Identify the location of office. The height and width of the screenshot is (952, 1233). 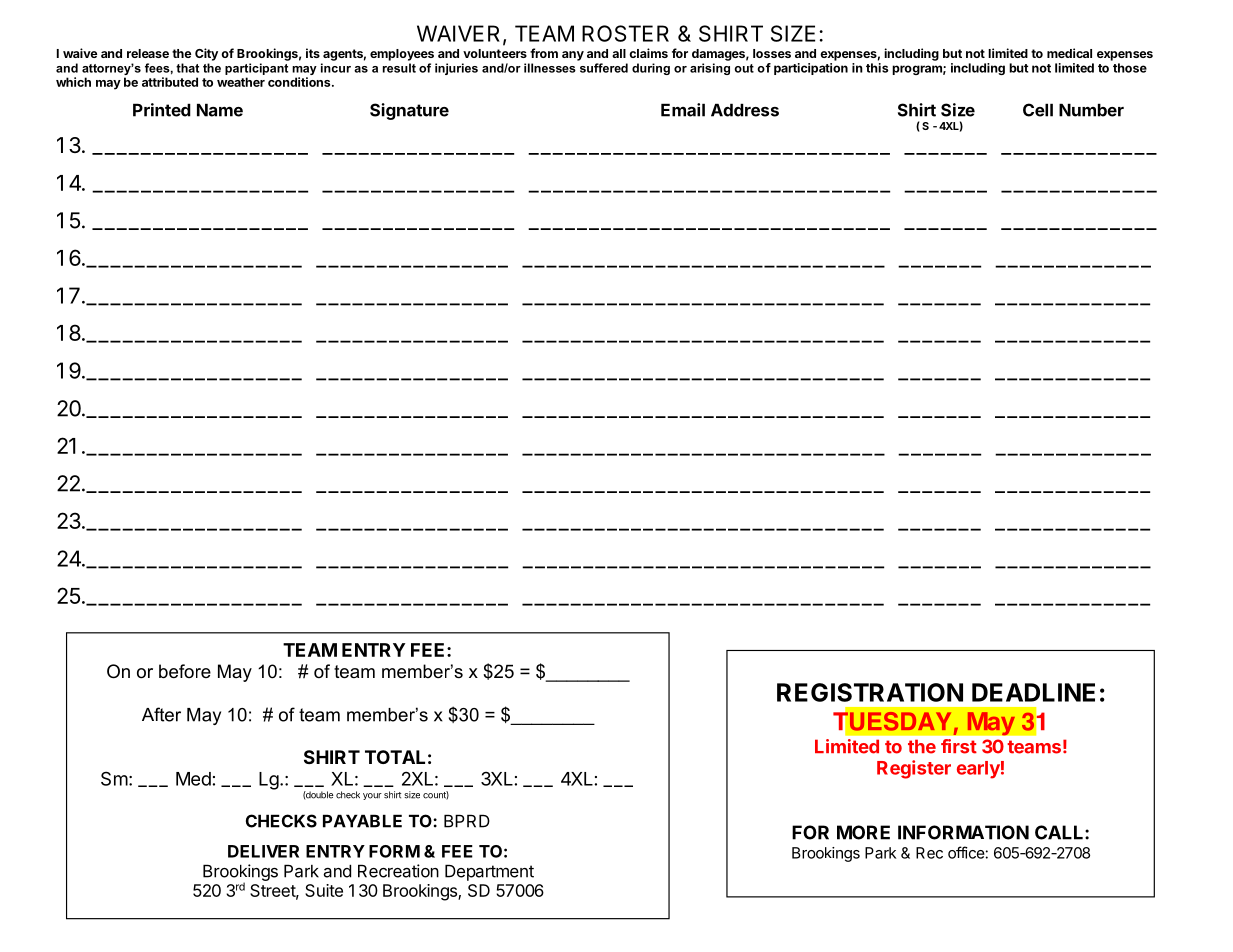
(966, 852).
